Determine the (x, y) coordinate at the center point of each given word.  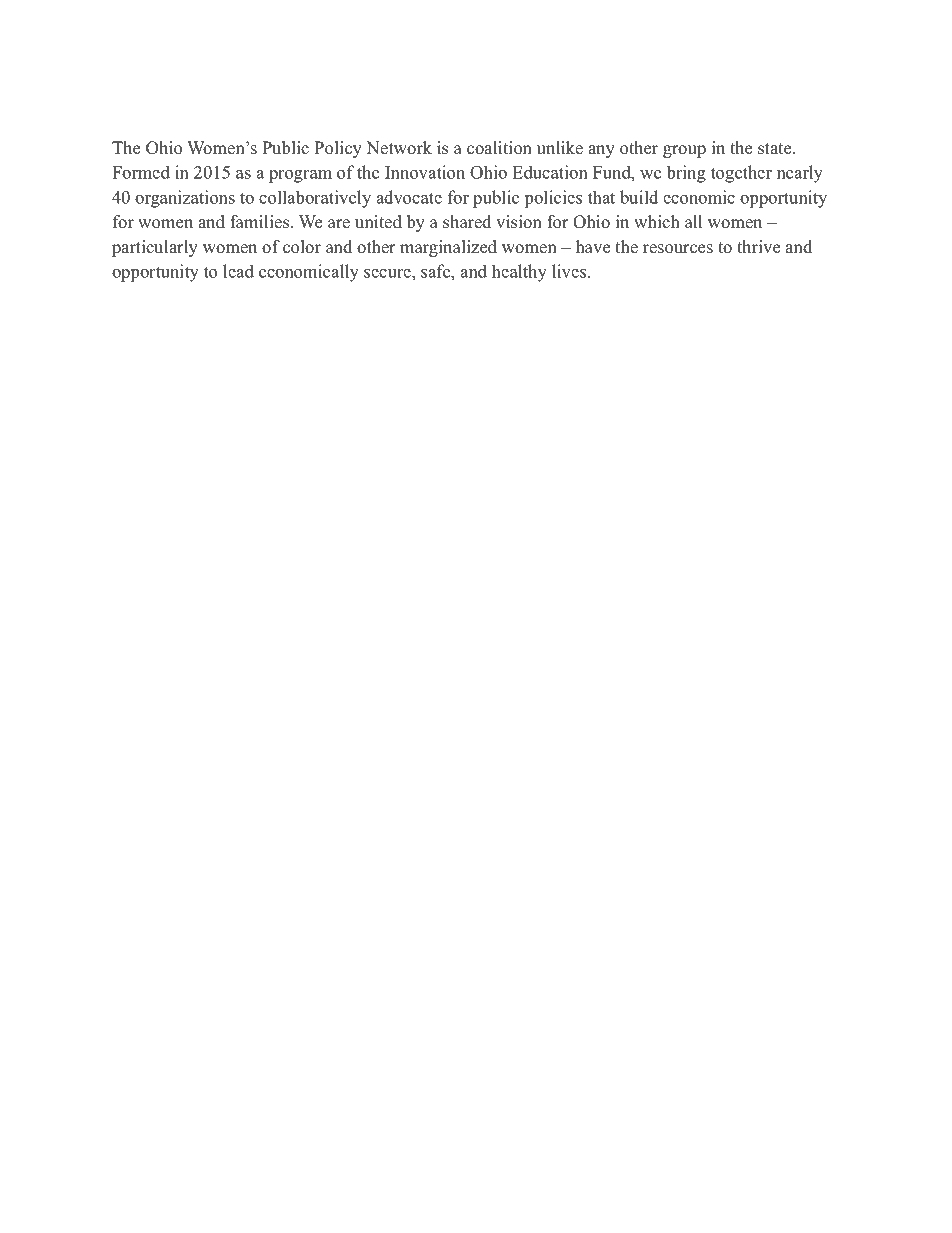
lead (238, 271)
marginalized (448, 248)
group (684, 151)
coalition (499, 148)
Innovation (425, 172)
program (300, 176)
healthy (519, 273)
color (302, 247)
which (657, 222)
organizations (185, 199)
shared (467, 222)
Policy (338, 149)
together (741, 174)
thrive (758, 247)
